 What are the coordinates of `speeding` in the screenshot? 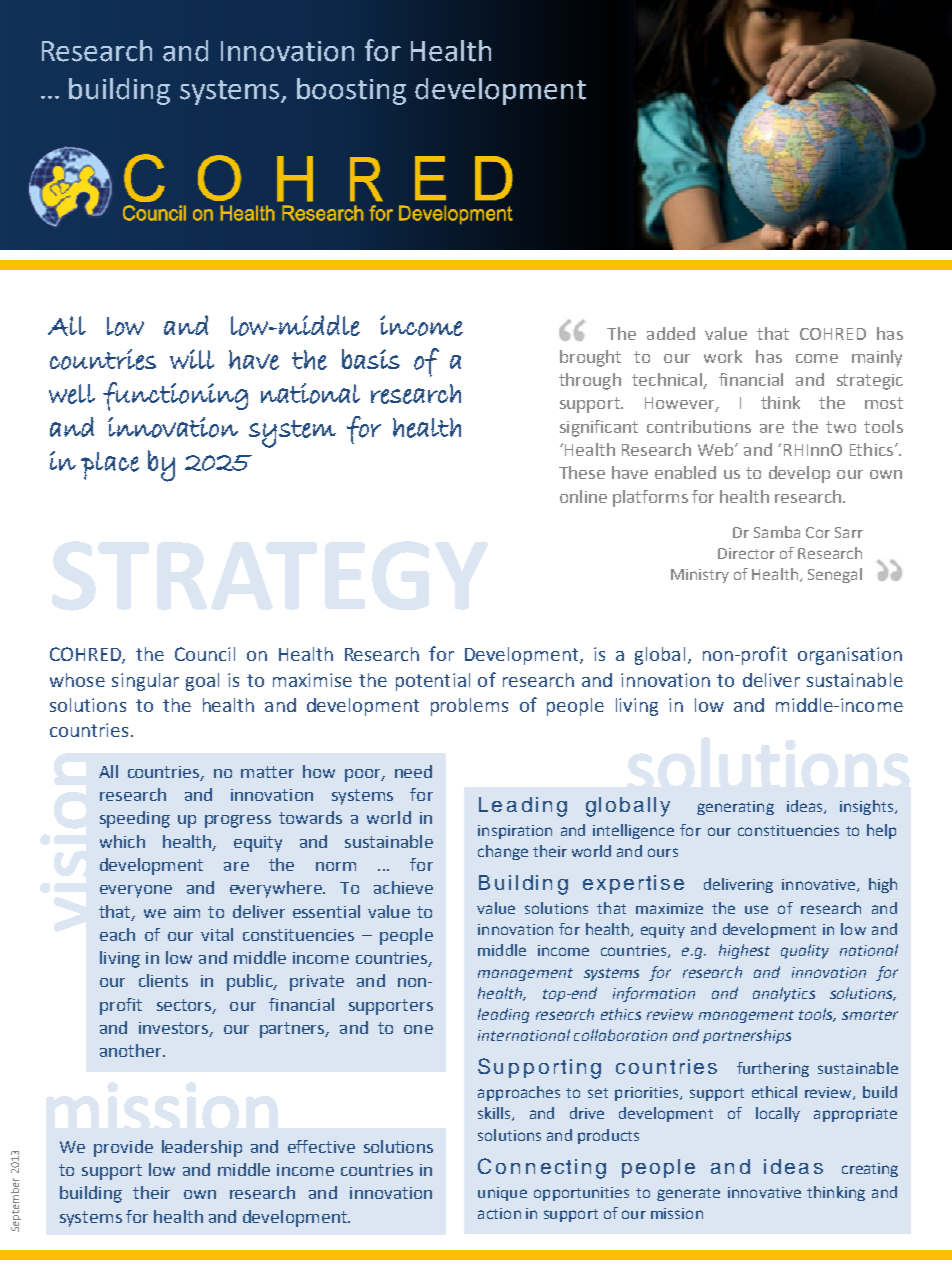 It's located at (135, 819).
